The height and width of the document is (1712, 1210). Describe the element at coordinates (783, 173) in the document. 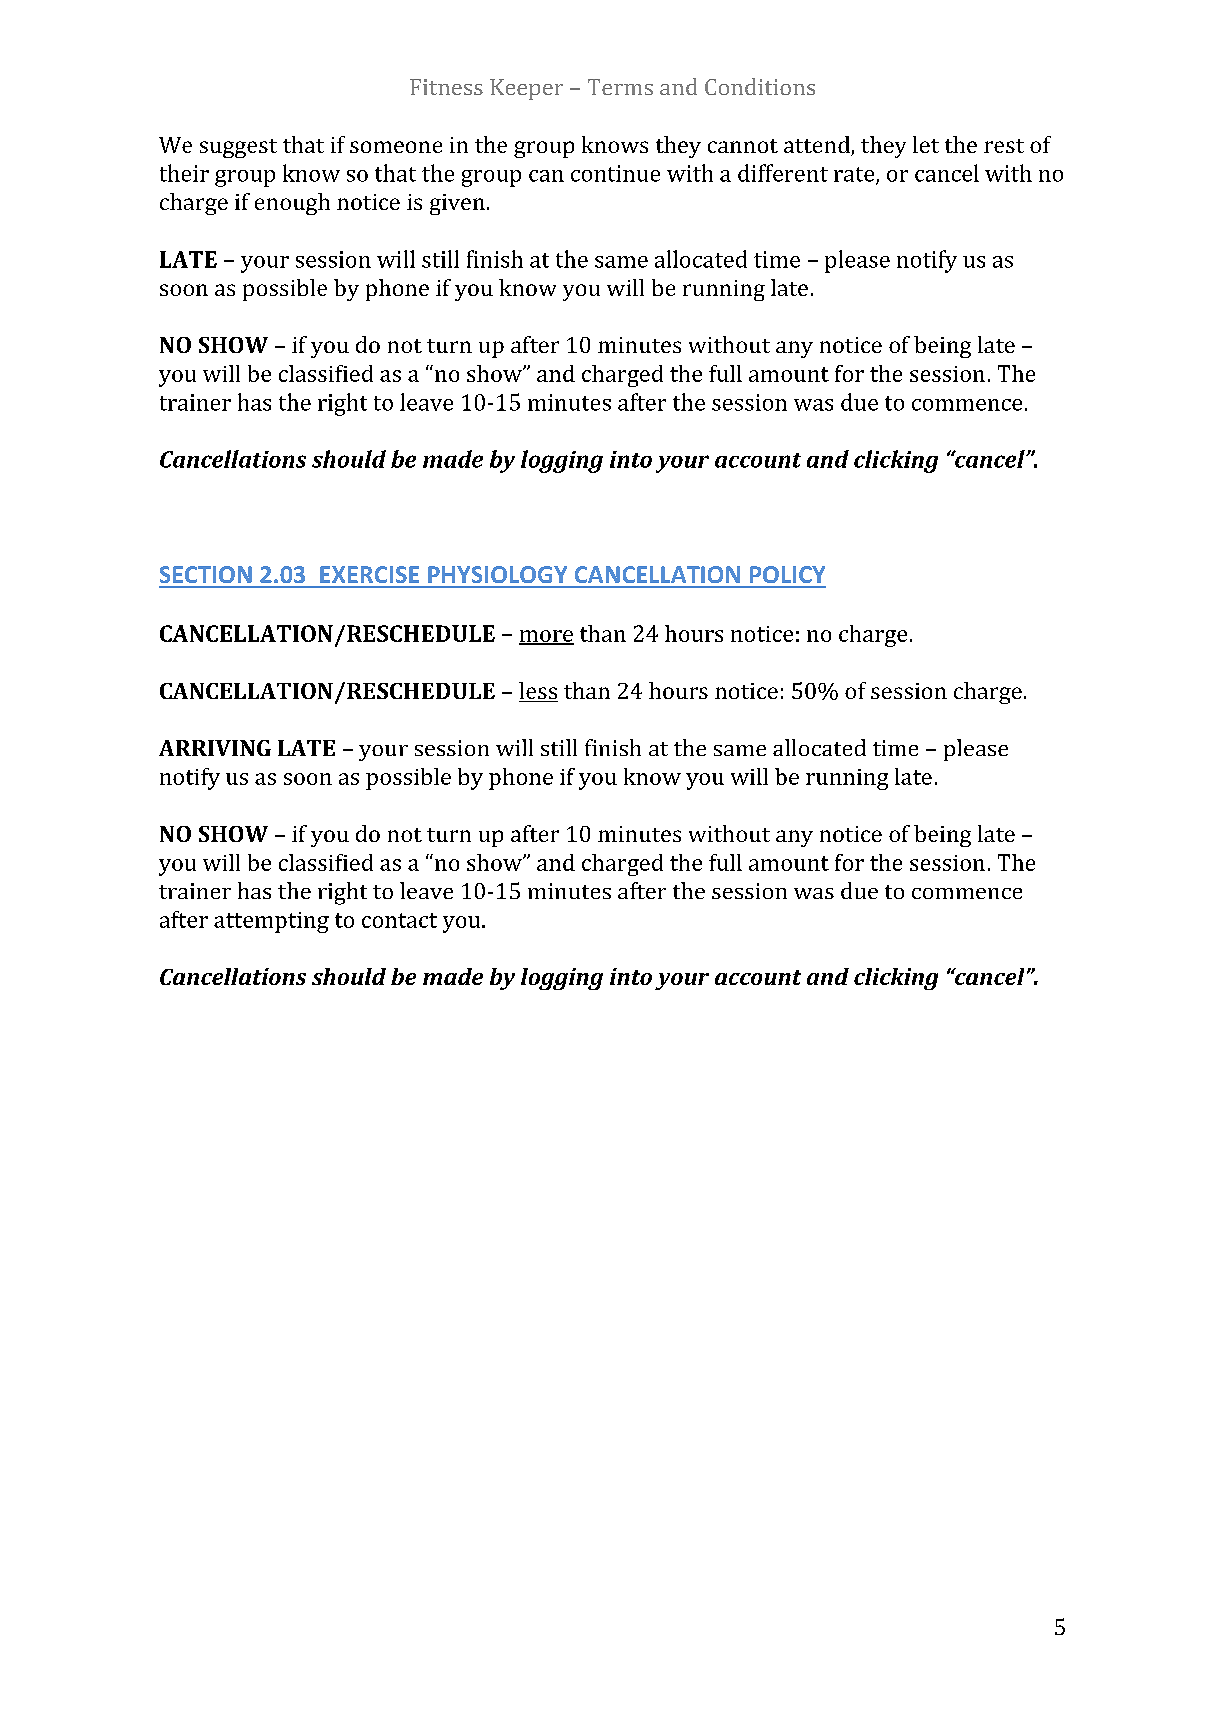

I see `different` at that location.
